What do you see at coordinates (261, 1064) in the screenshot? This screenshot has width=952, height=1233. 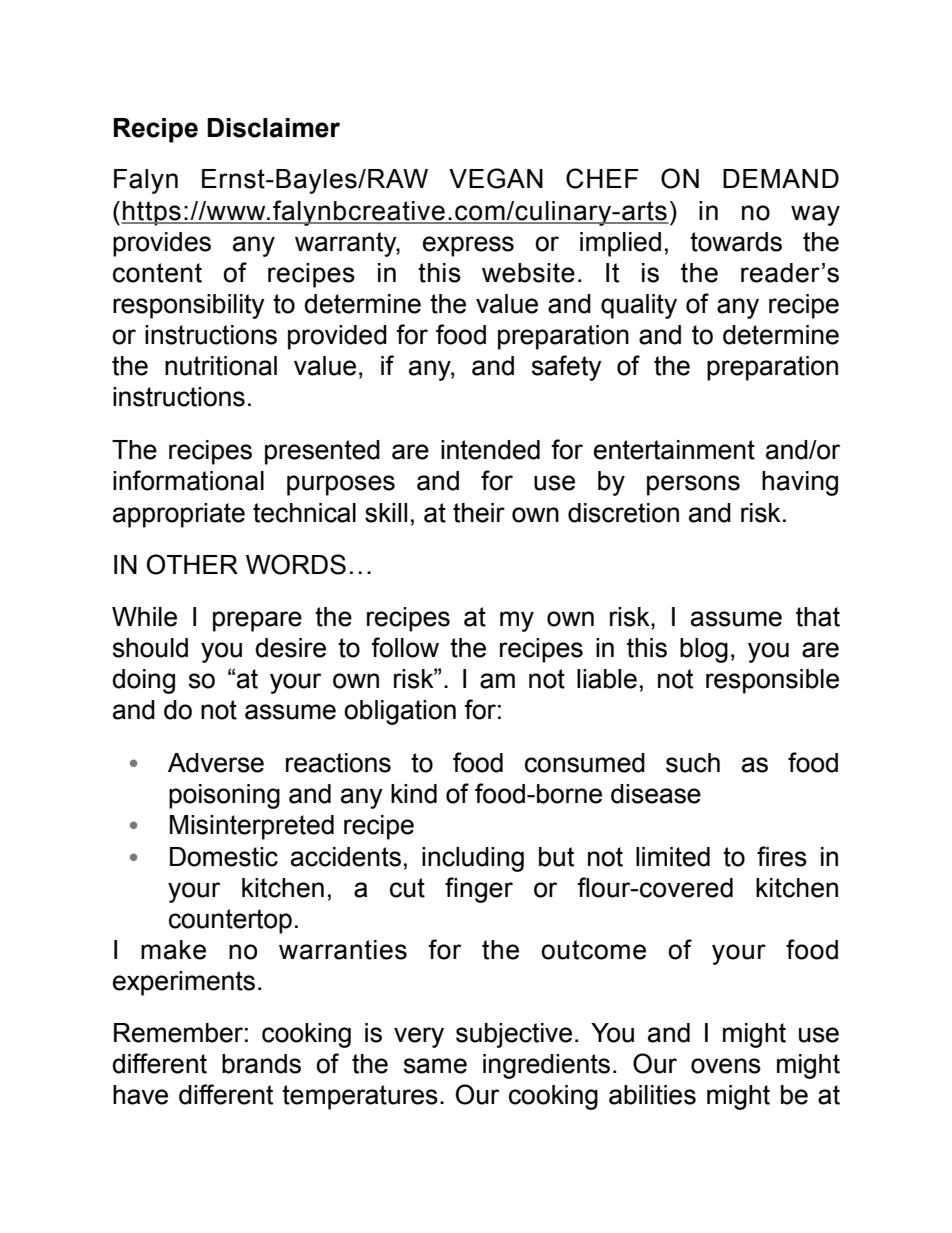 I see `brands` at bounding box center [261, 1064].
